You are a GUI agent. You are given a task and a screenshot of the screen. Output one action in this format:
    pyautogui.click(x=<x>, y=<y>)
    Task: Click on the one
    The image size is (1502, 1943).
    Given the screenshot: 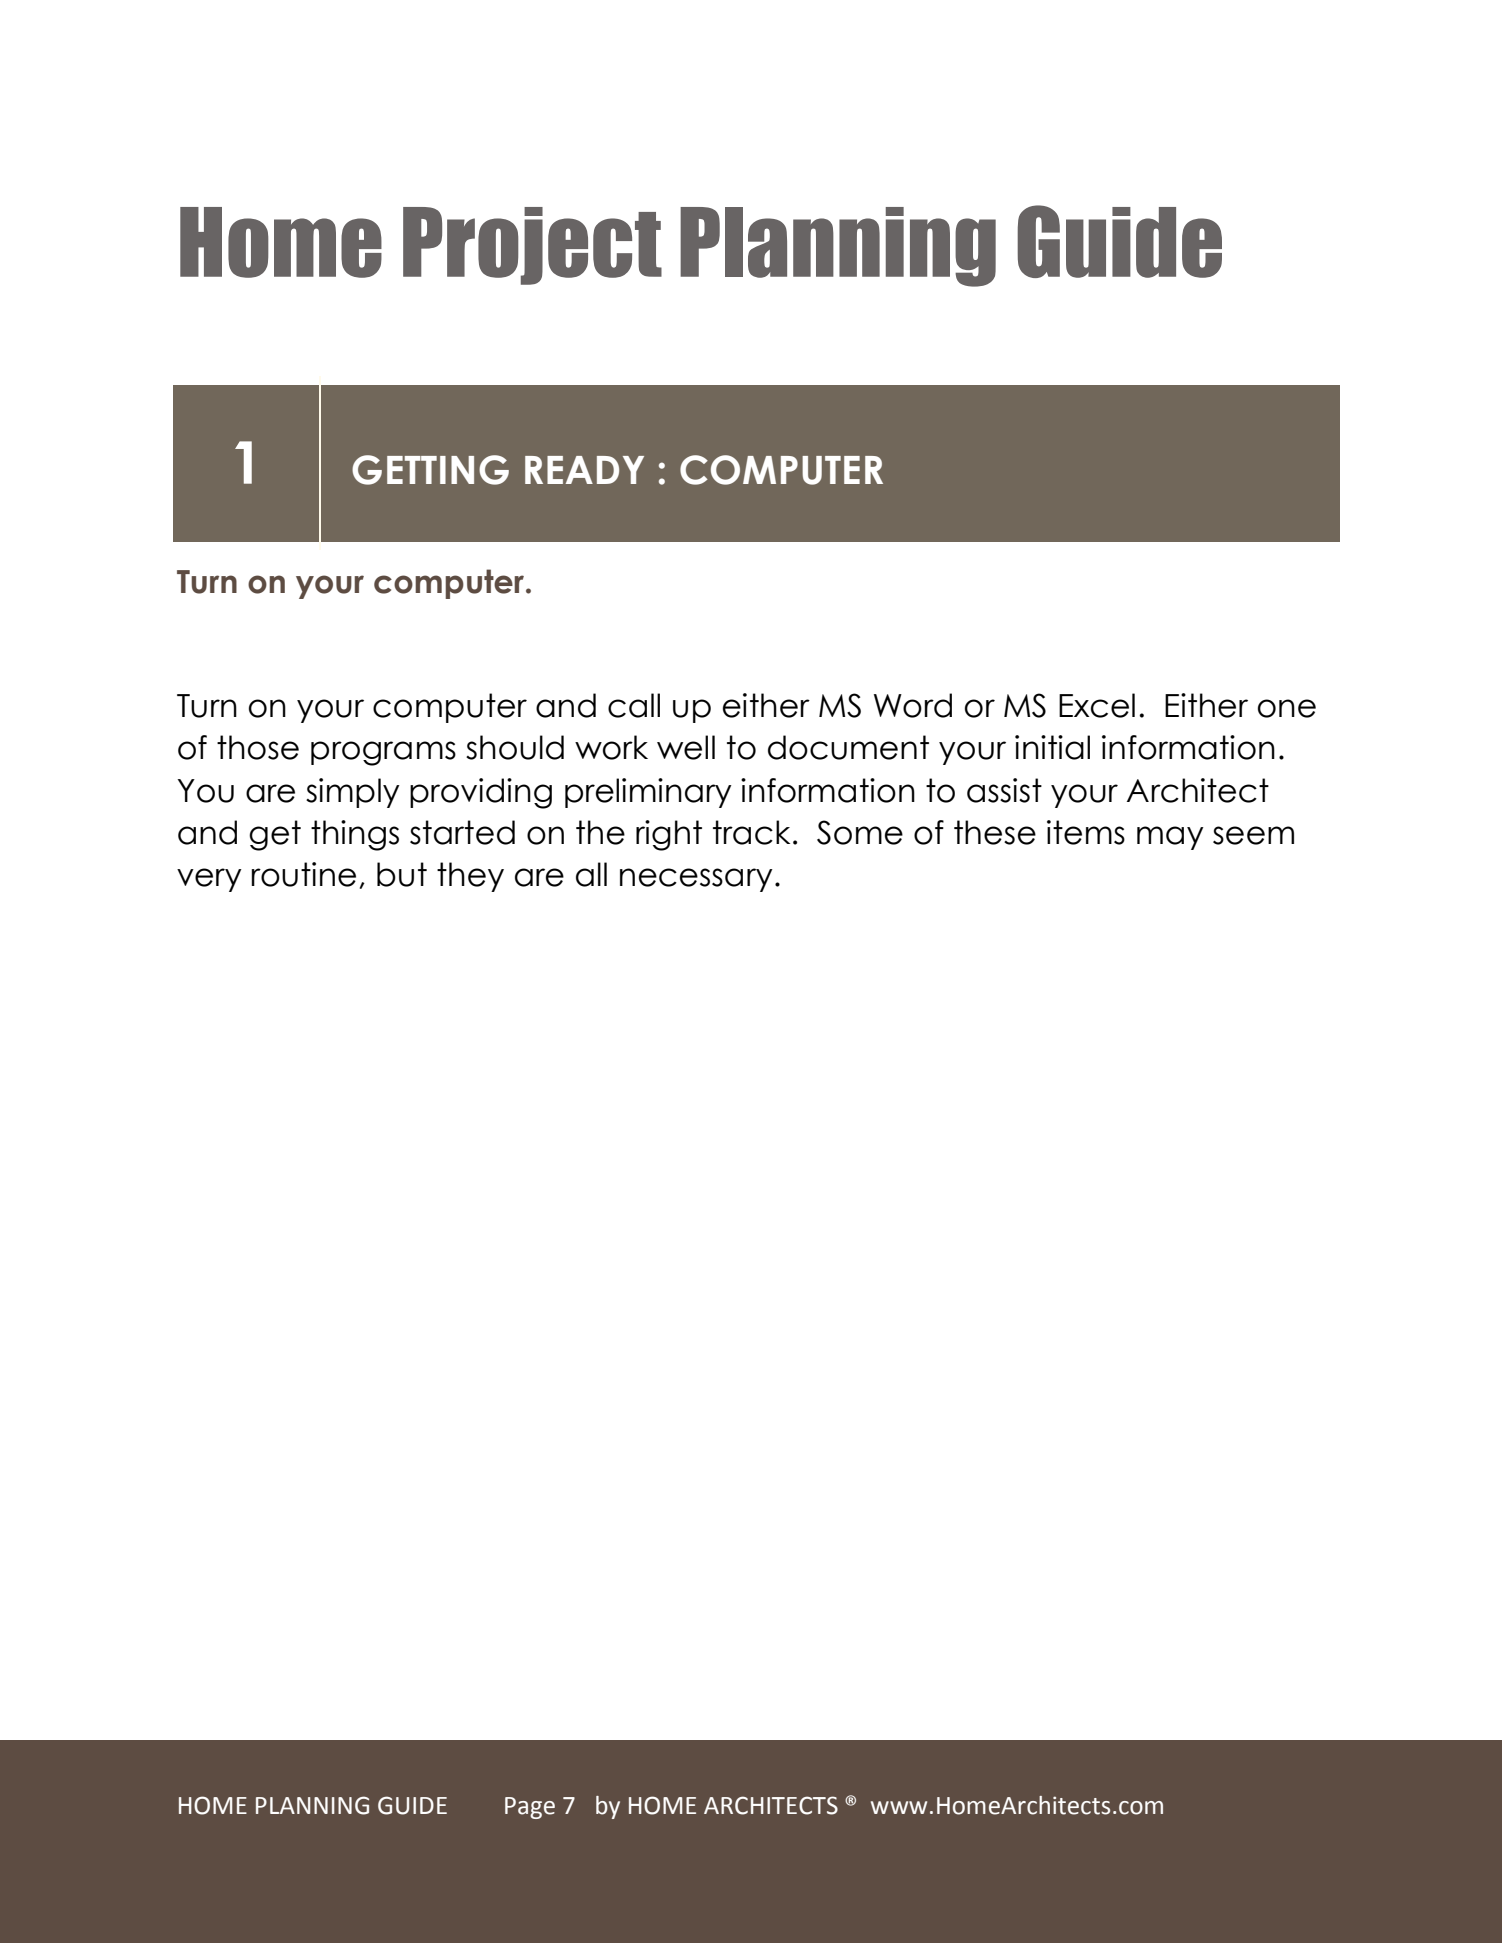 What is the action you would take?
    pyautogui.click(x=1287, y=708)
